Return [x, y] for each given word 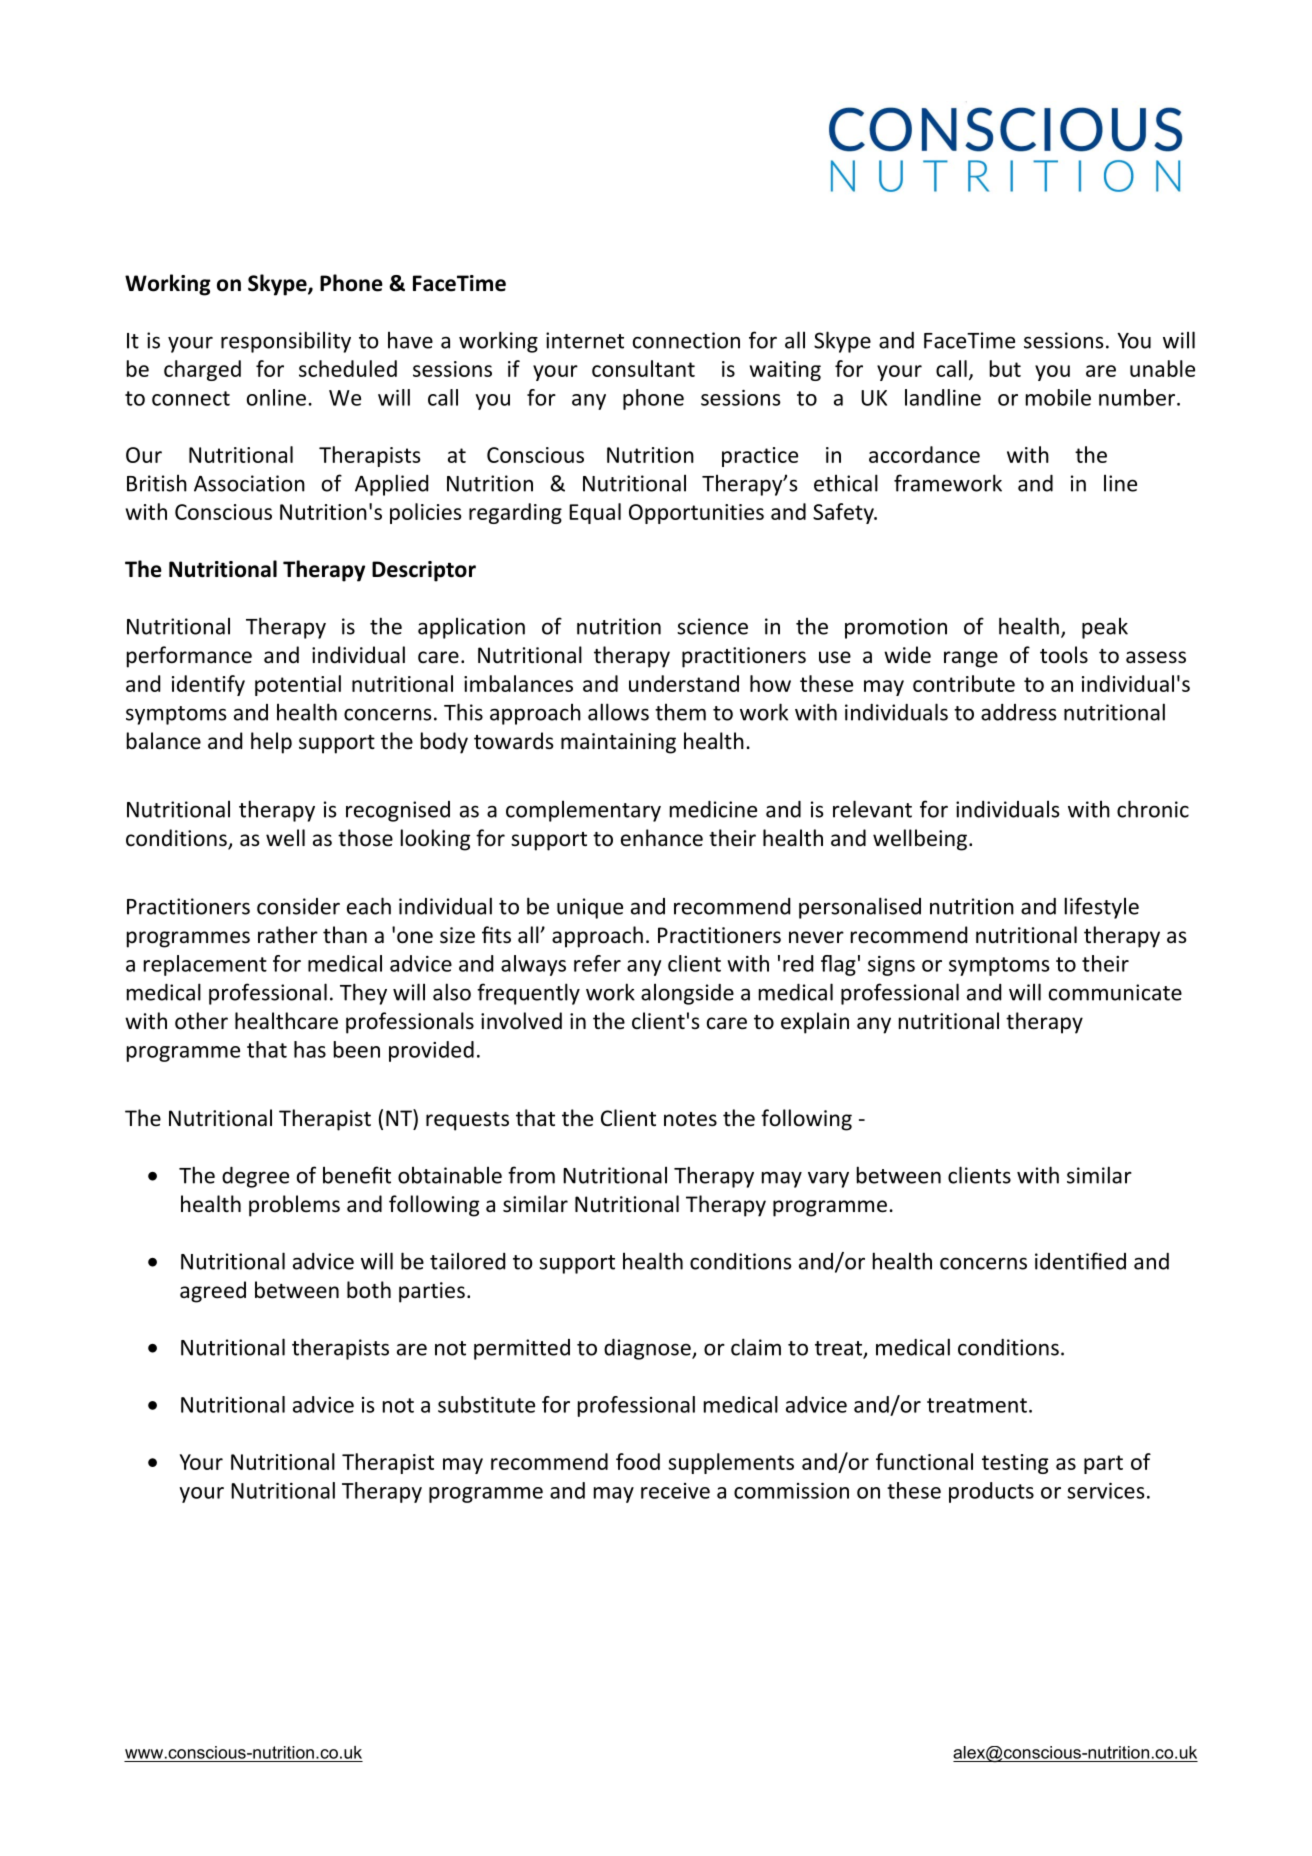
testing [1015, 1464]
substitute [486, 1404]
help [271, 743]
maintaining [618, 743]
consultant [643, 368]
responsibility [286, 342]
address [1019, 712]
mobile [1058, 397]
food [638, 1461]
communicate [1115, 992]
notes [690, 1119]
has [310, 1049]
